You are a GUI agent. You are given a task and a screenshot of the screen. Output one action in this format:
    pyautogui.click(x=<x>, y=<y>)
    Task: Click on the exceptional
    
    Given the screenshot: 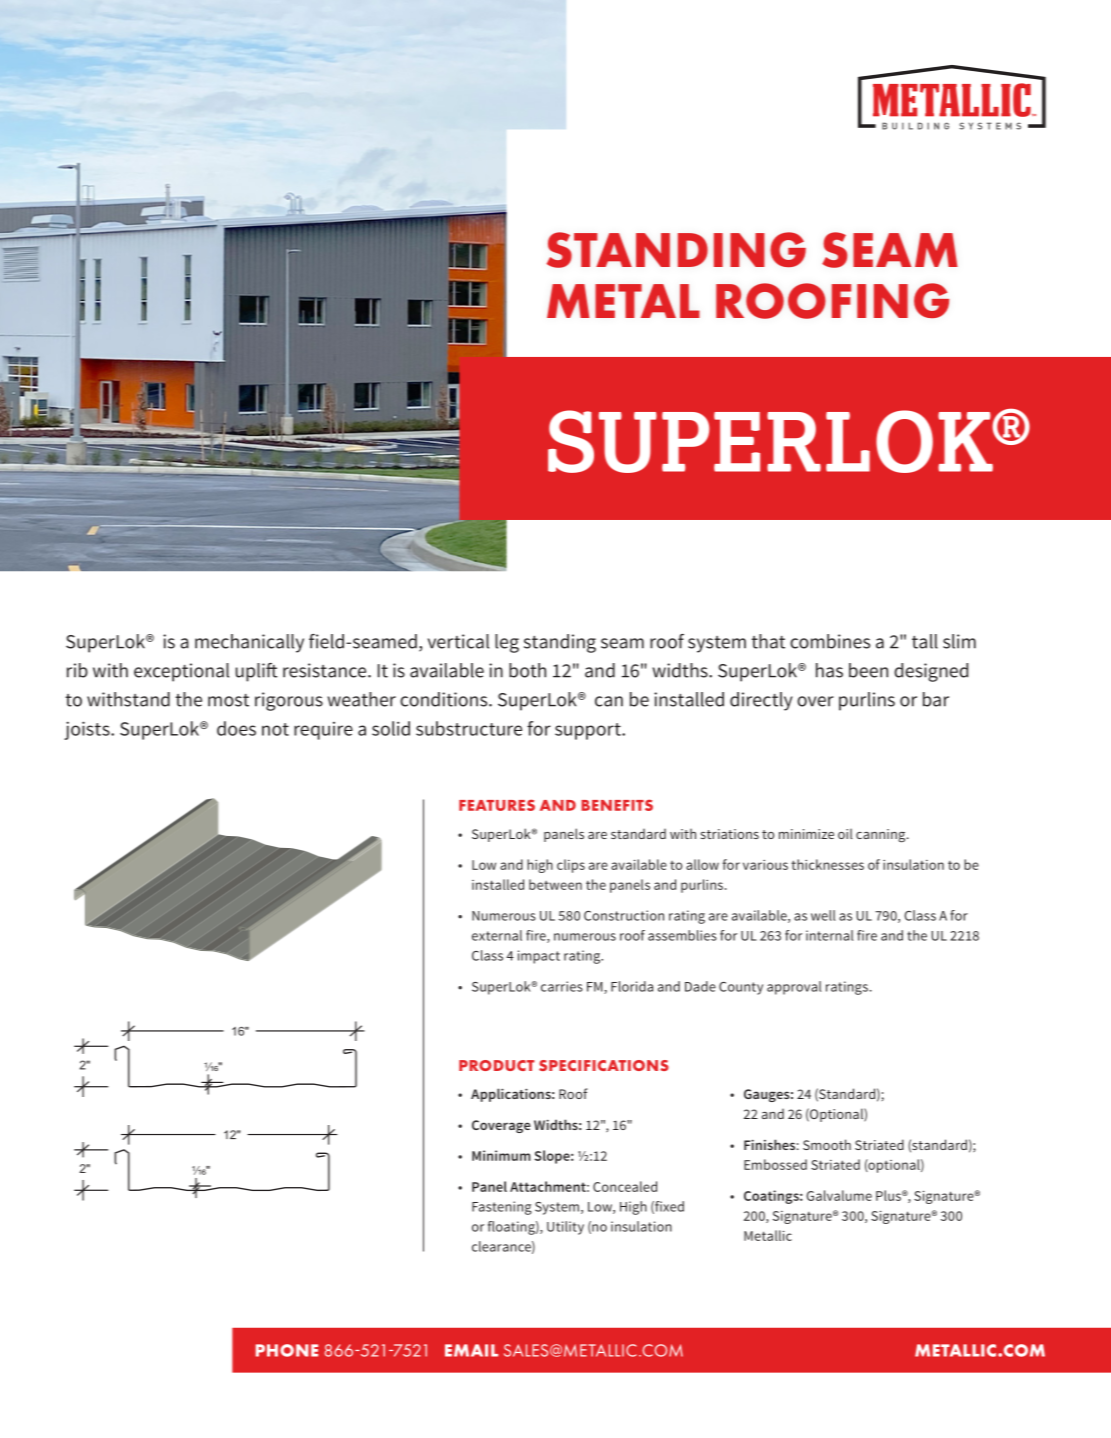 What is the action you would take?
    pyautogui.click(x=181, y=672)
